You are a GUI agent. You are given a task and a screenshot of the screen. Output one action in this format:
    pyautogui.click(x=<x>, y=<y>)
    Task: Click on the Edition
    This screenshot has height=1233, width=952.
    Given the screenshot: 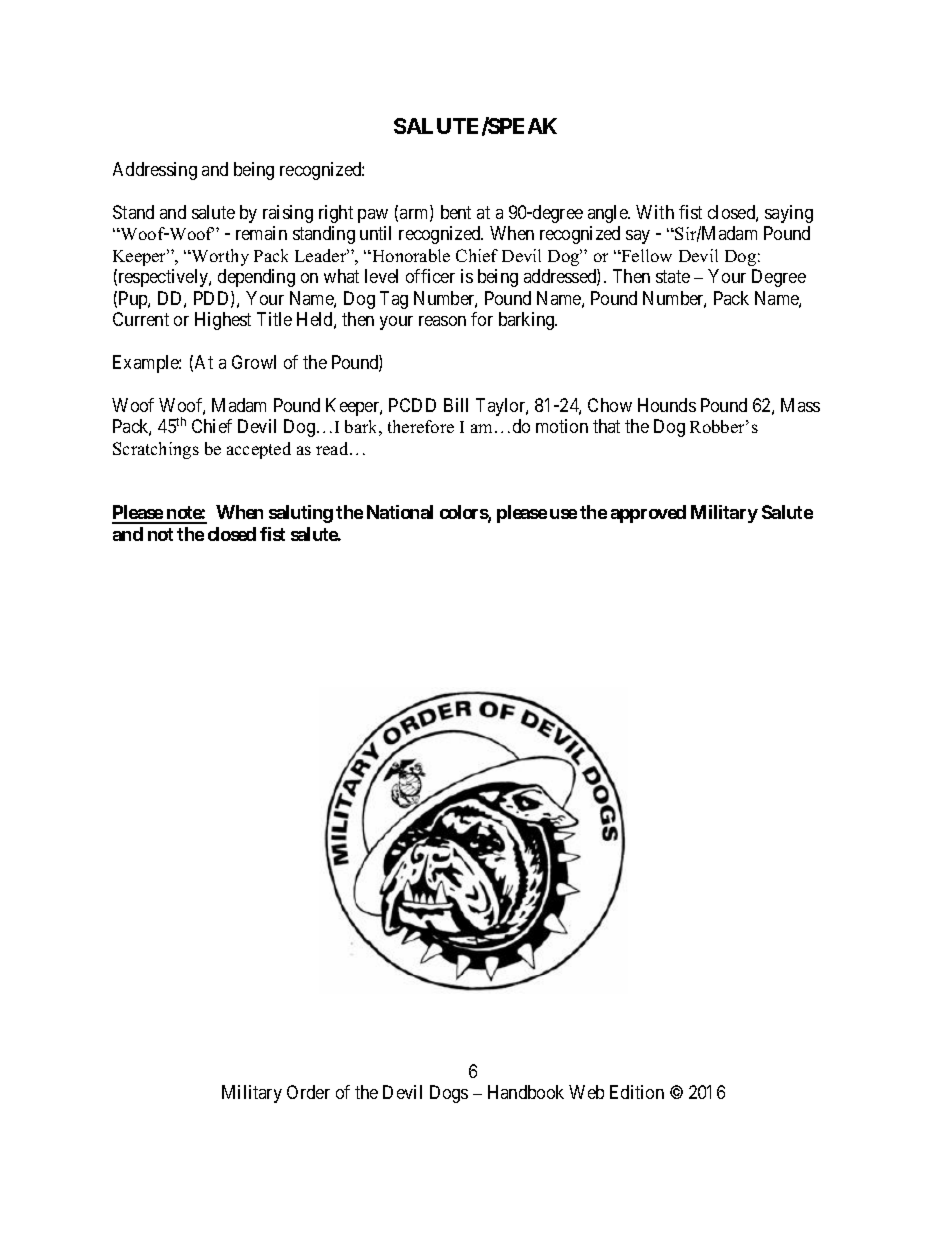 What is the action you would take?
    pyautogui.click(x=637, y=1092)
